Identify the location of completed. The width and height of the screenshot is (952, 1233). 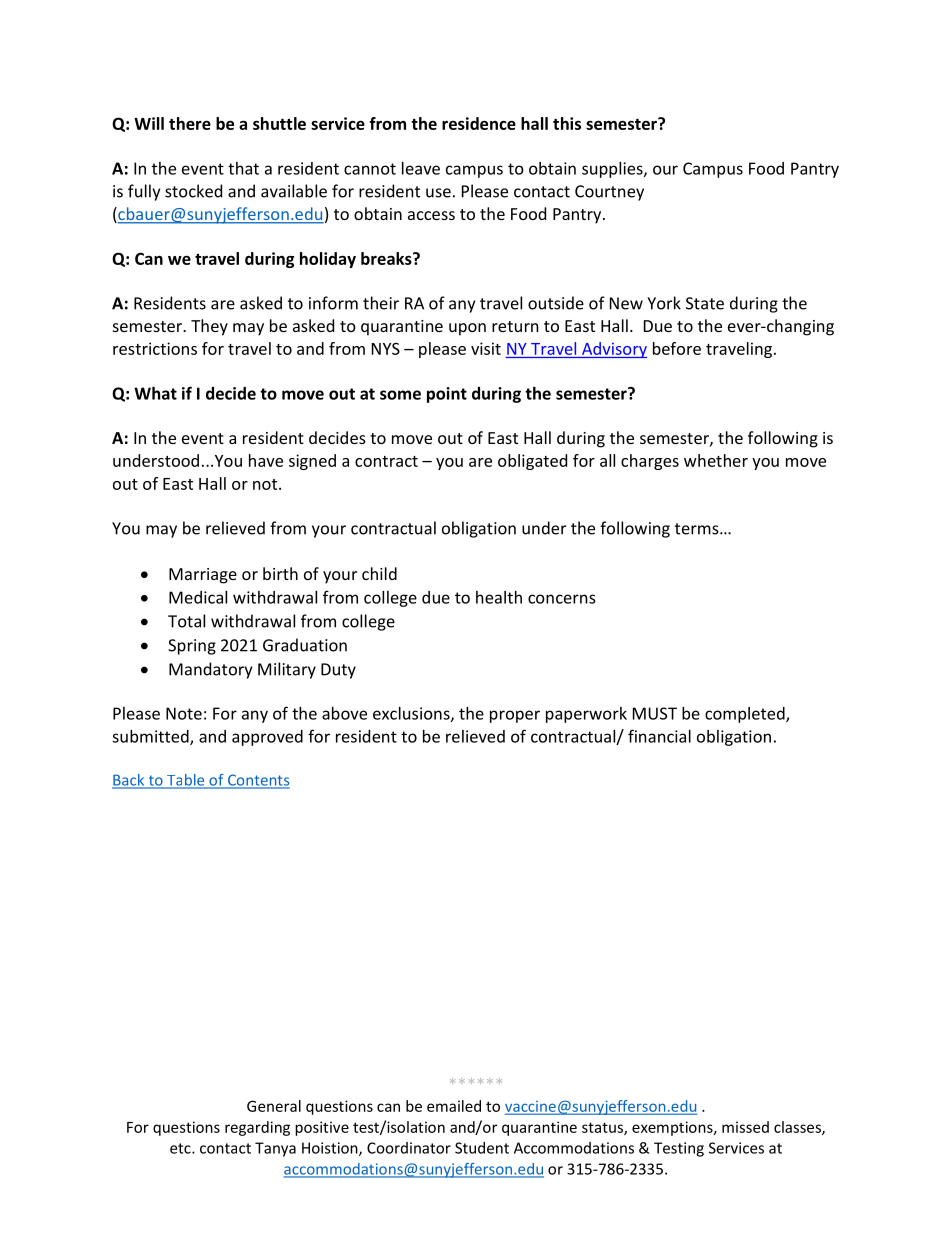
(746, 715).
